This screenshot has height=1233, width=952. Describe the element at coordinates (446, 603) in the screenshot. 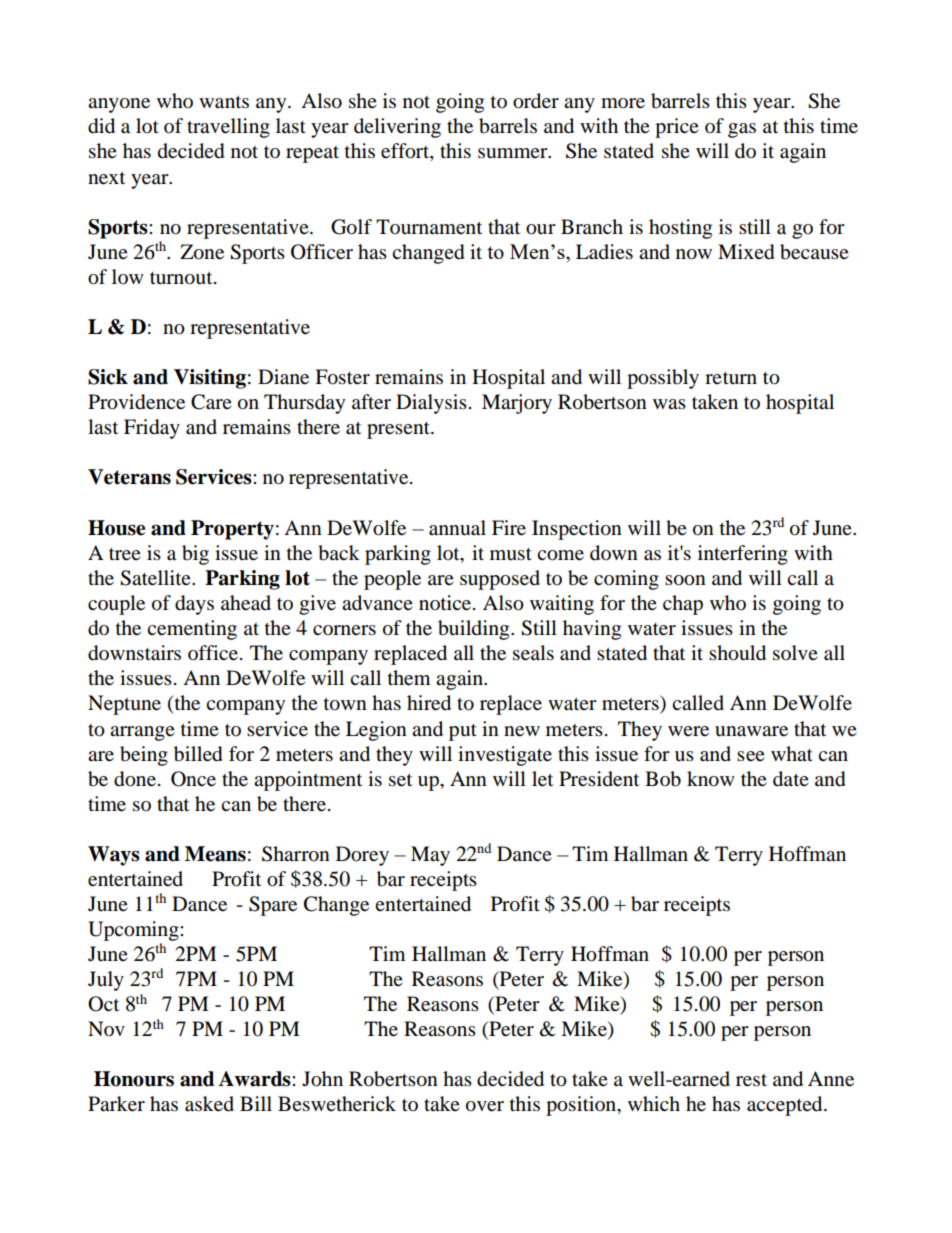

I see `notice` at that location.
